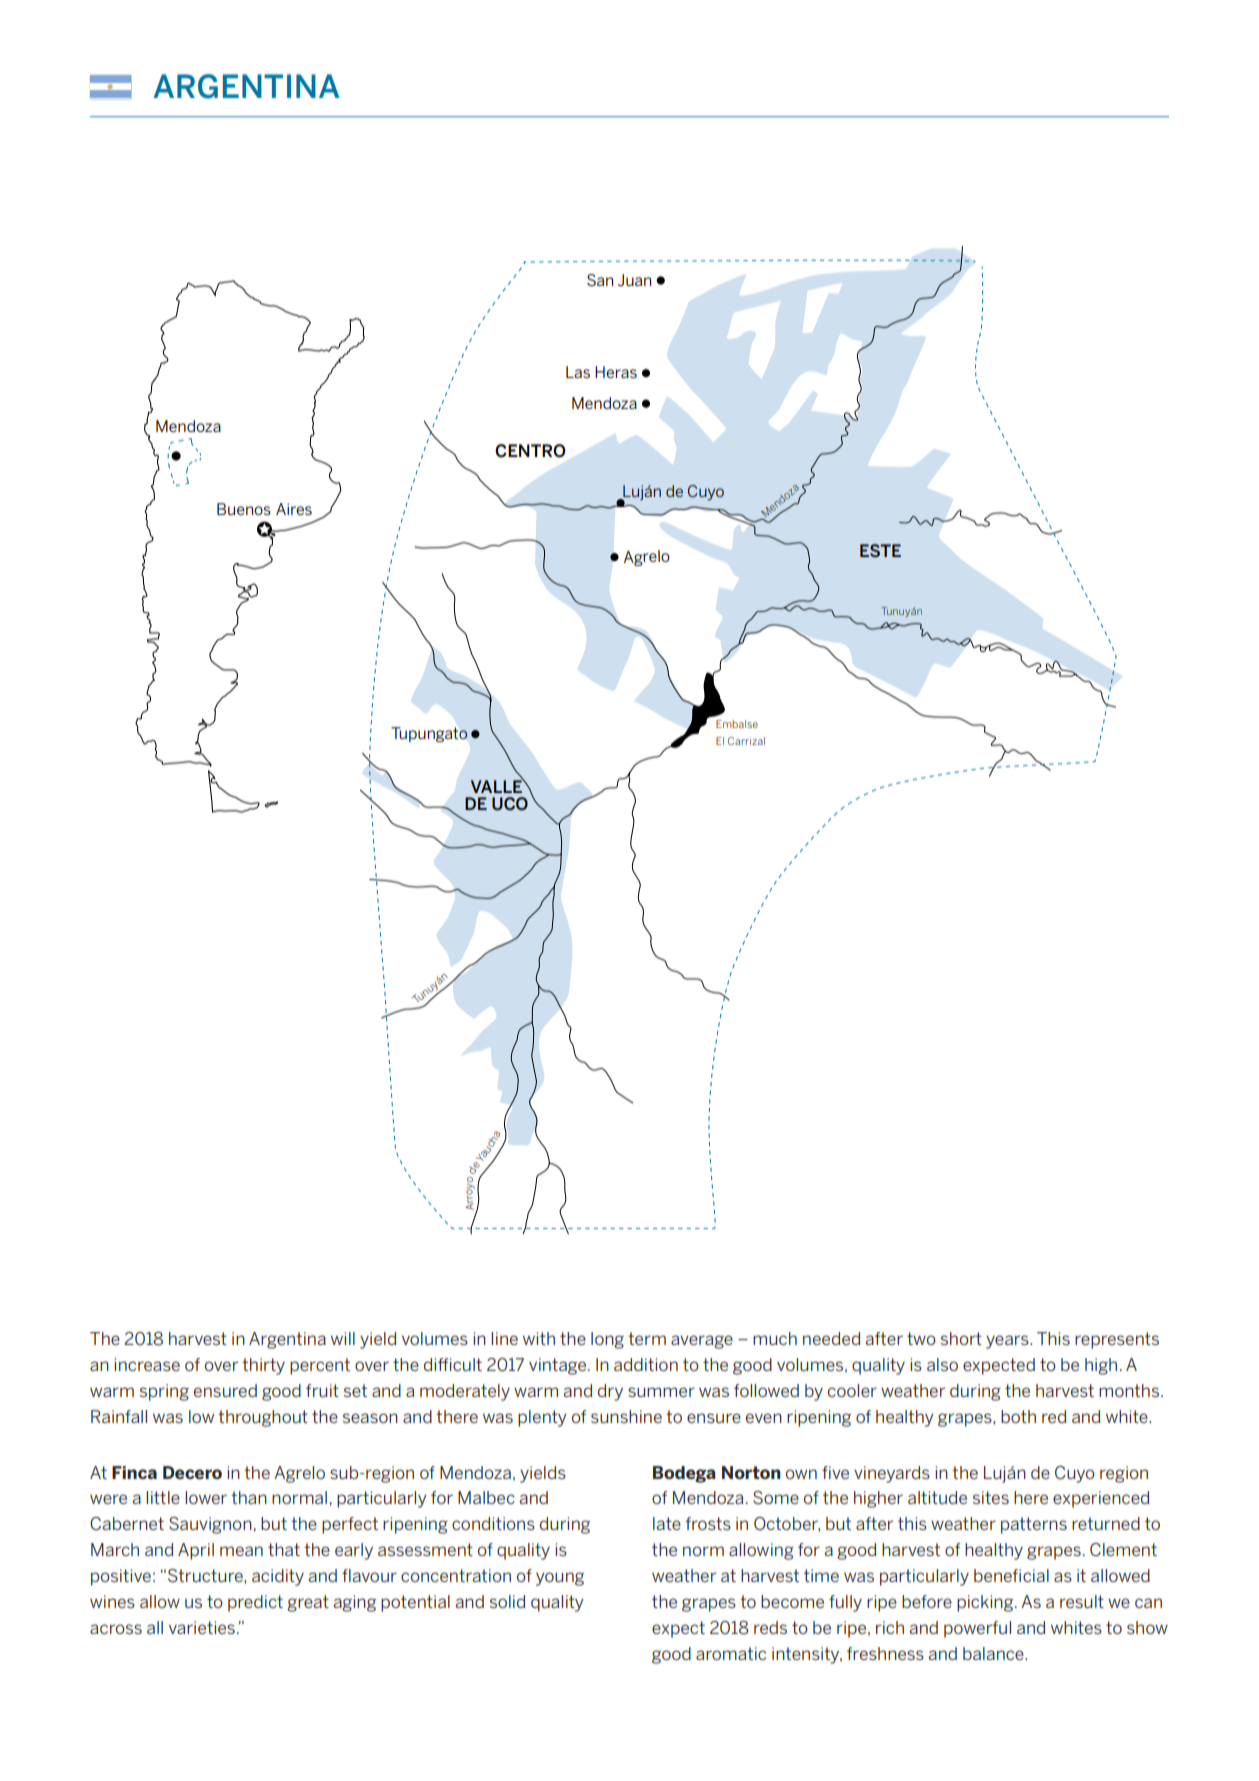  What do you see at coordinates (647, 1338) in the screenshot?
I see `term` at bounding box center [647, 1338].
